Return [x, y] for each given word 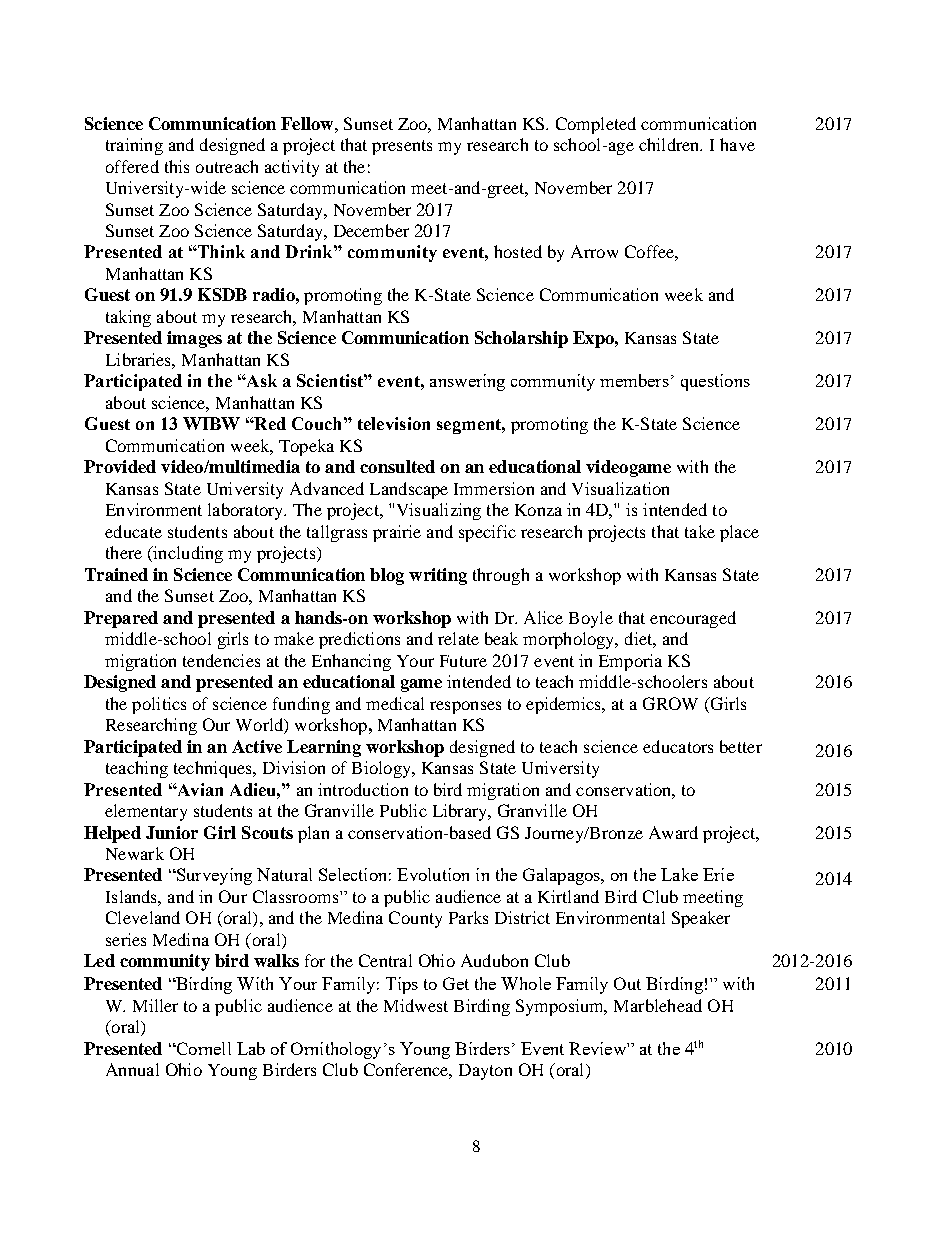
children [670, 144]
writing [438, 576]
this [177, 166]
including [187, 554]
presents [402, 147]
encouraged [693, 619]
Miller [155, 1005]
